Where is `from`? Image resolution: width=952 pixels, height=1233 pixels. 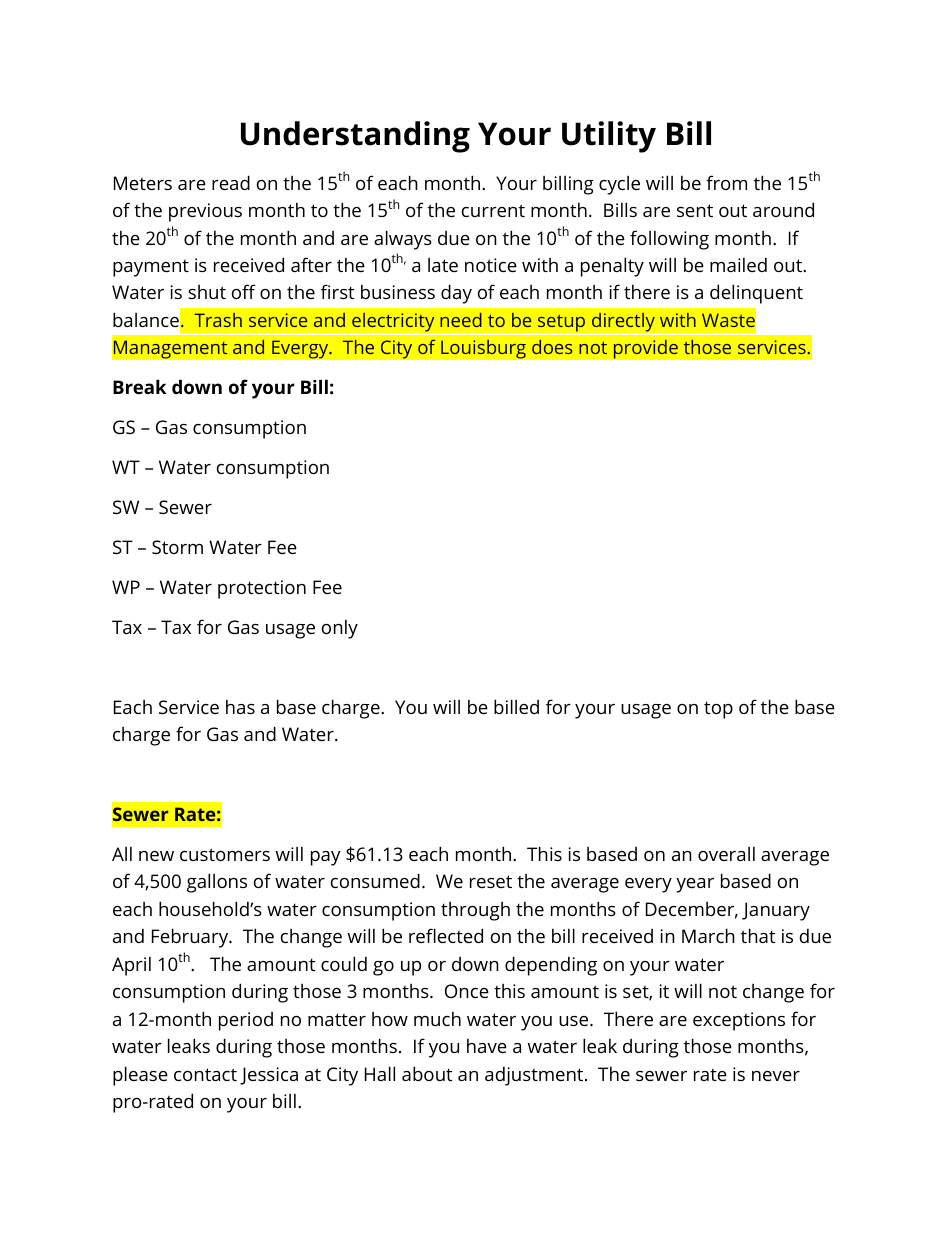
from is located at coordinates (726, 182).
